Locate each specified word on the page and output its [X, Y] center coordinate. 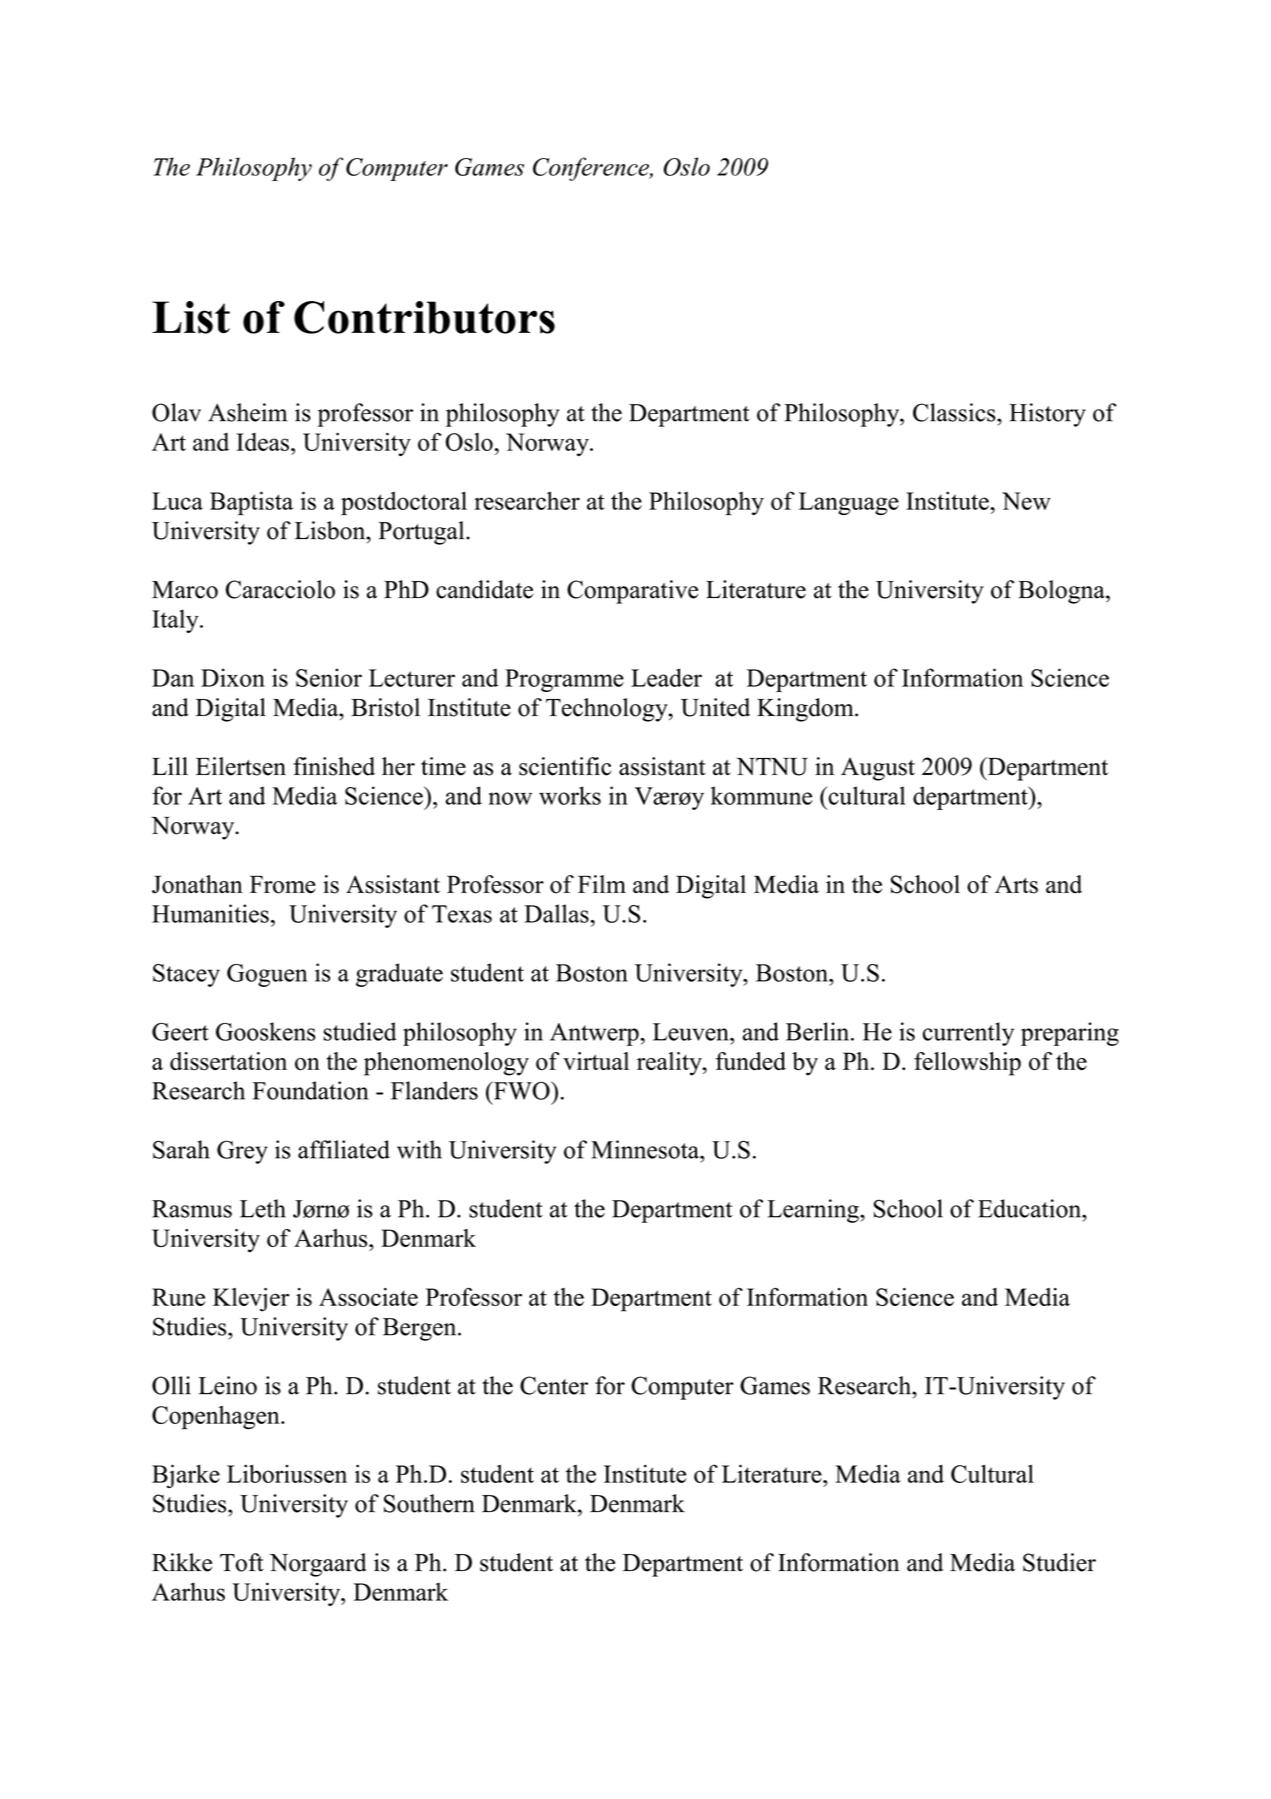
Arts [1016, 884]
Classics [955, 412]
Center [554, 1385]
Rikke [182, 1562]
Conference [592, 169]
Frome [283, 884]
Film [602, 884]
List [191, 317]
